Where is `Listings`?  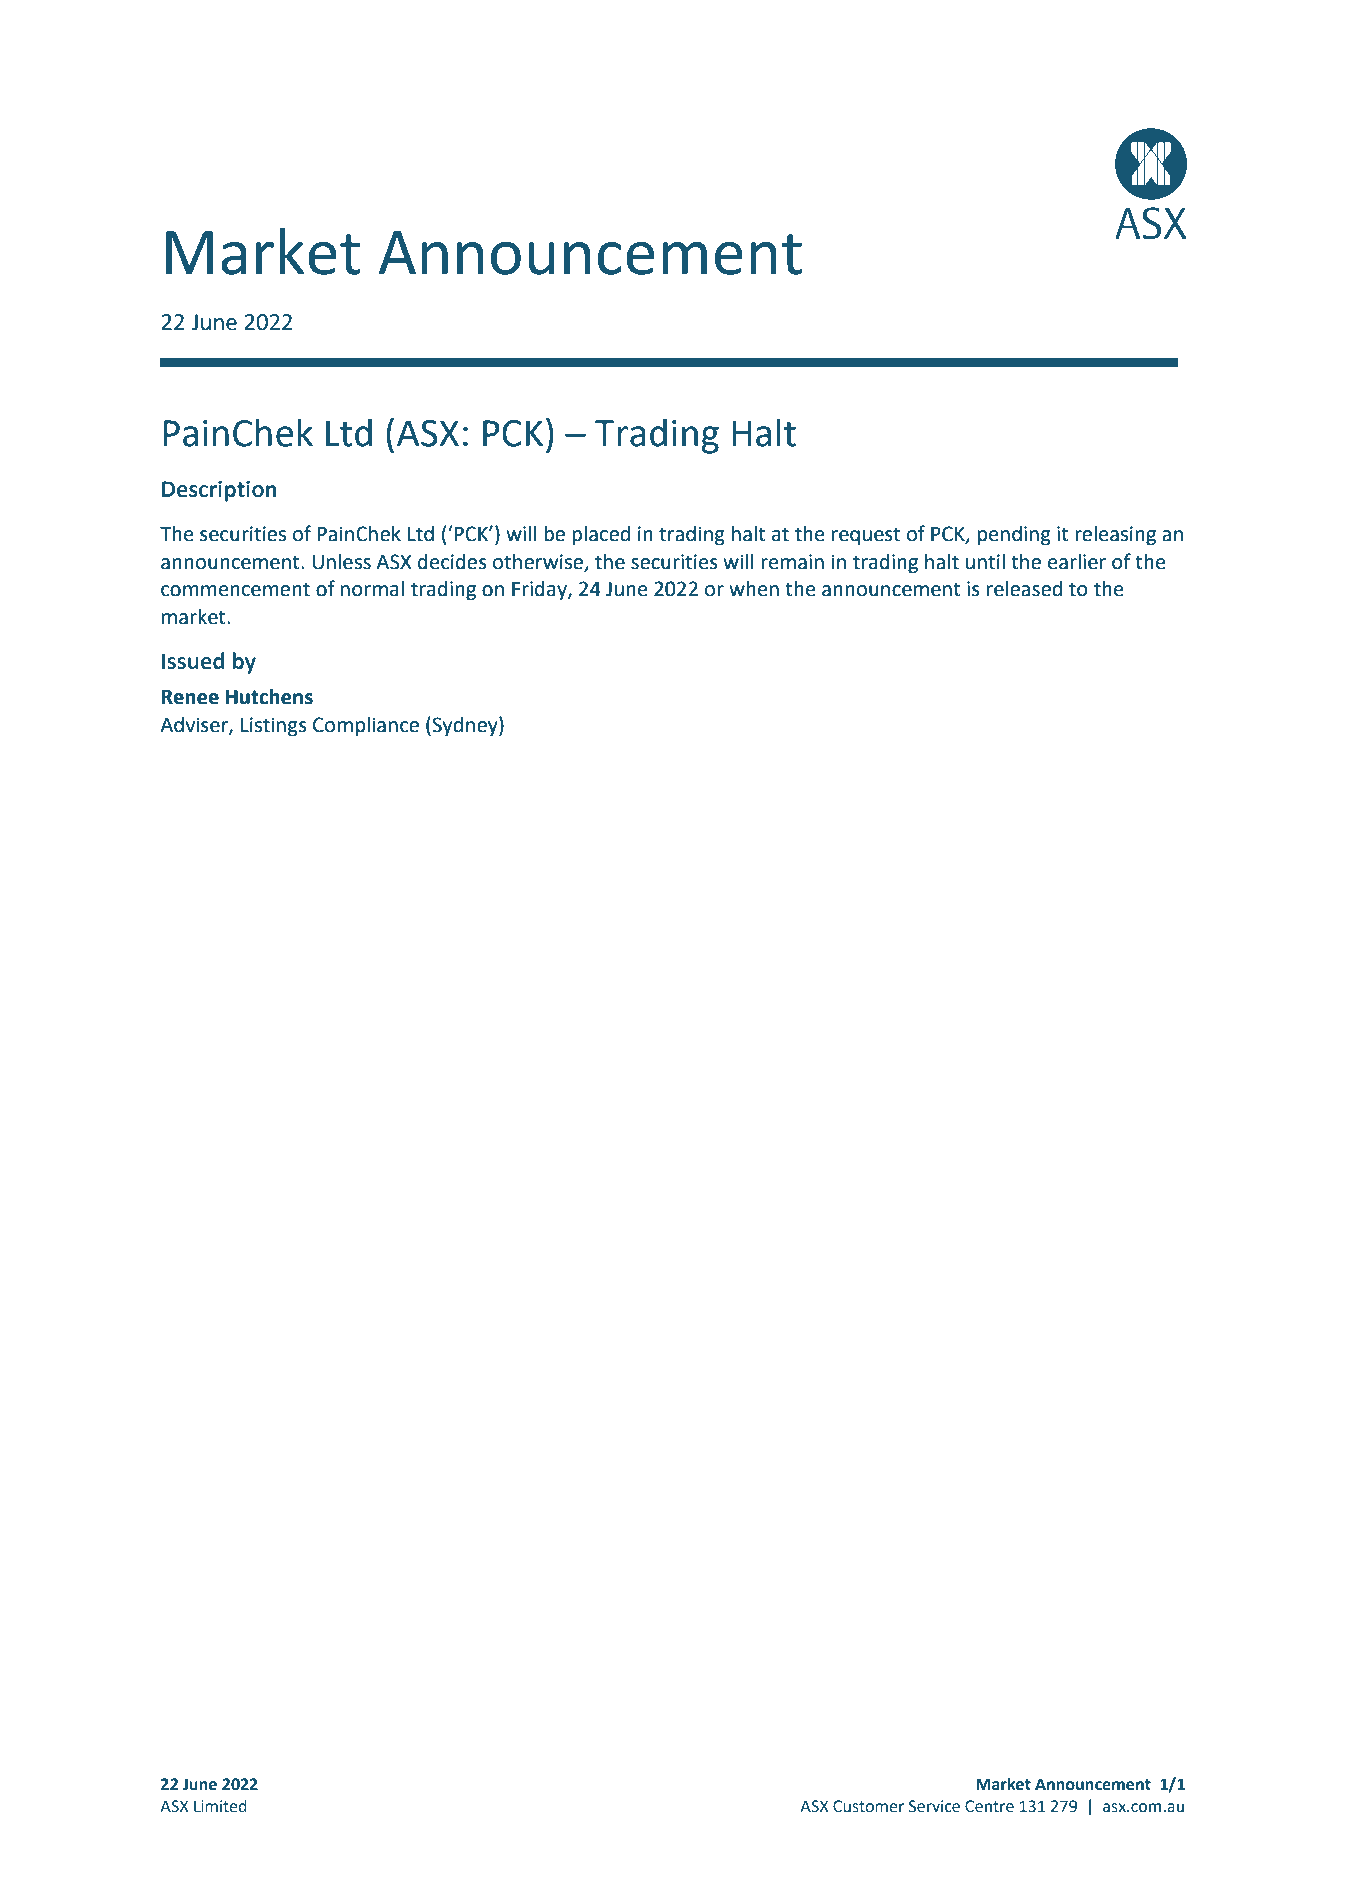
Listings is located at coordinates (274, 727).
